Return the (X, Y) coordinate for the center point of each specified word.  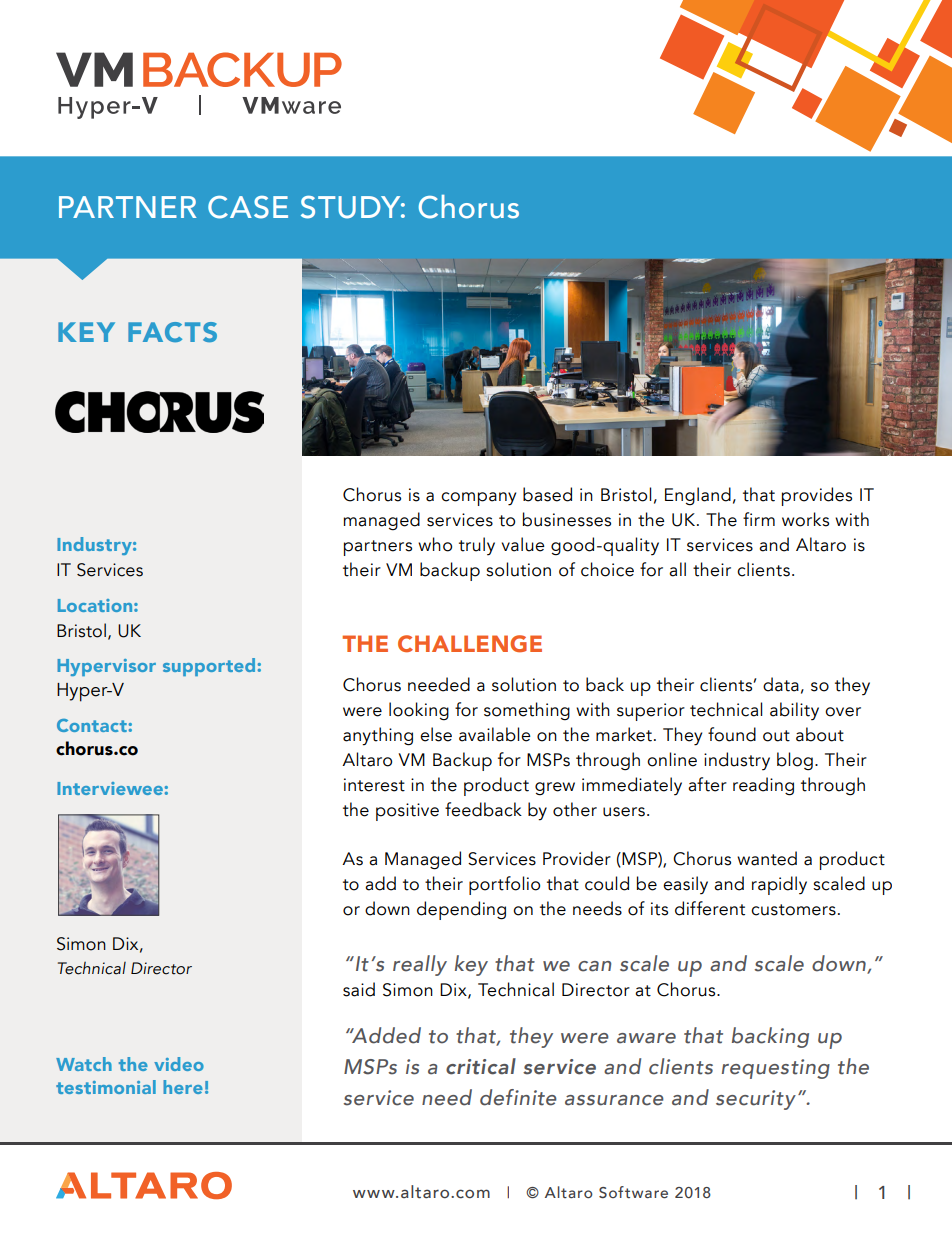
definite (518, 1097)
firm (759, 519)
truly (477, 546)
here (183, 1087)
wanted (767, 858)
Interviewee (110, 788)
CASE (248, 207)
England (698, 496)
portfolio (504, 885)
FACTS (172, 332)
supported (209, 667)
